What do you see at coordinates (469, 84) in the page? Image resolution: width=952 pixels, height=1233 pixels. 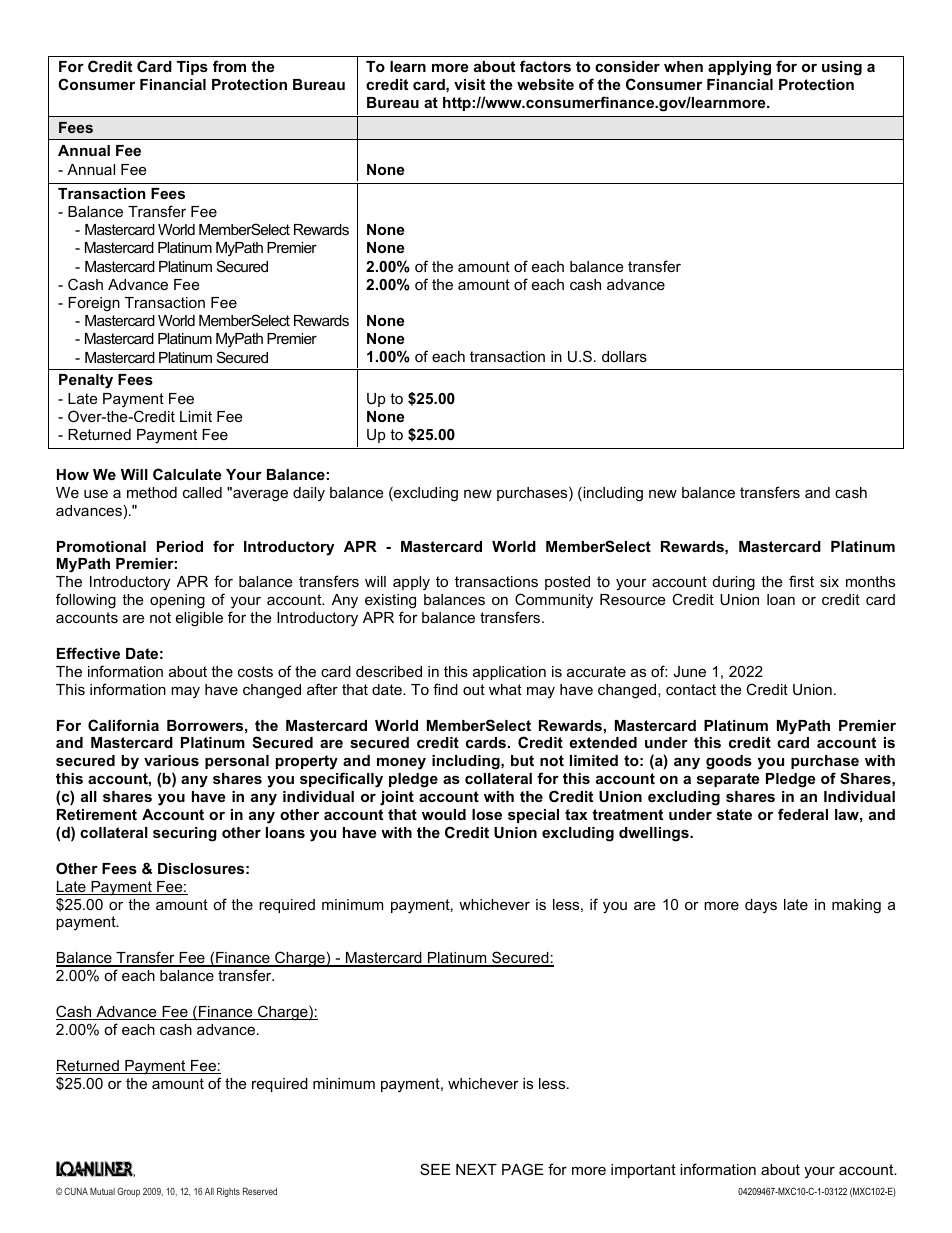 I see `visit` at bounding box center [469, 84].
